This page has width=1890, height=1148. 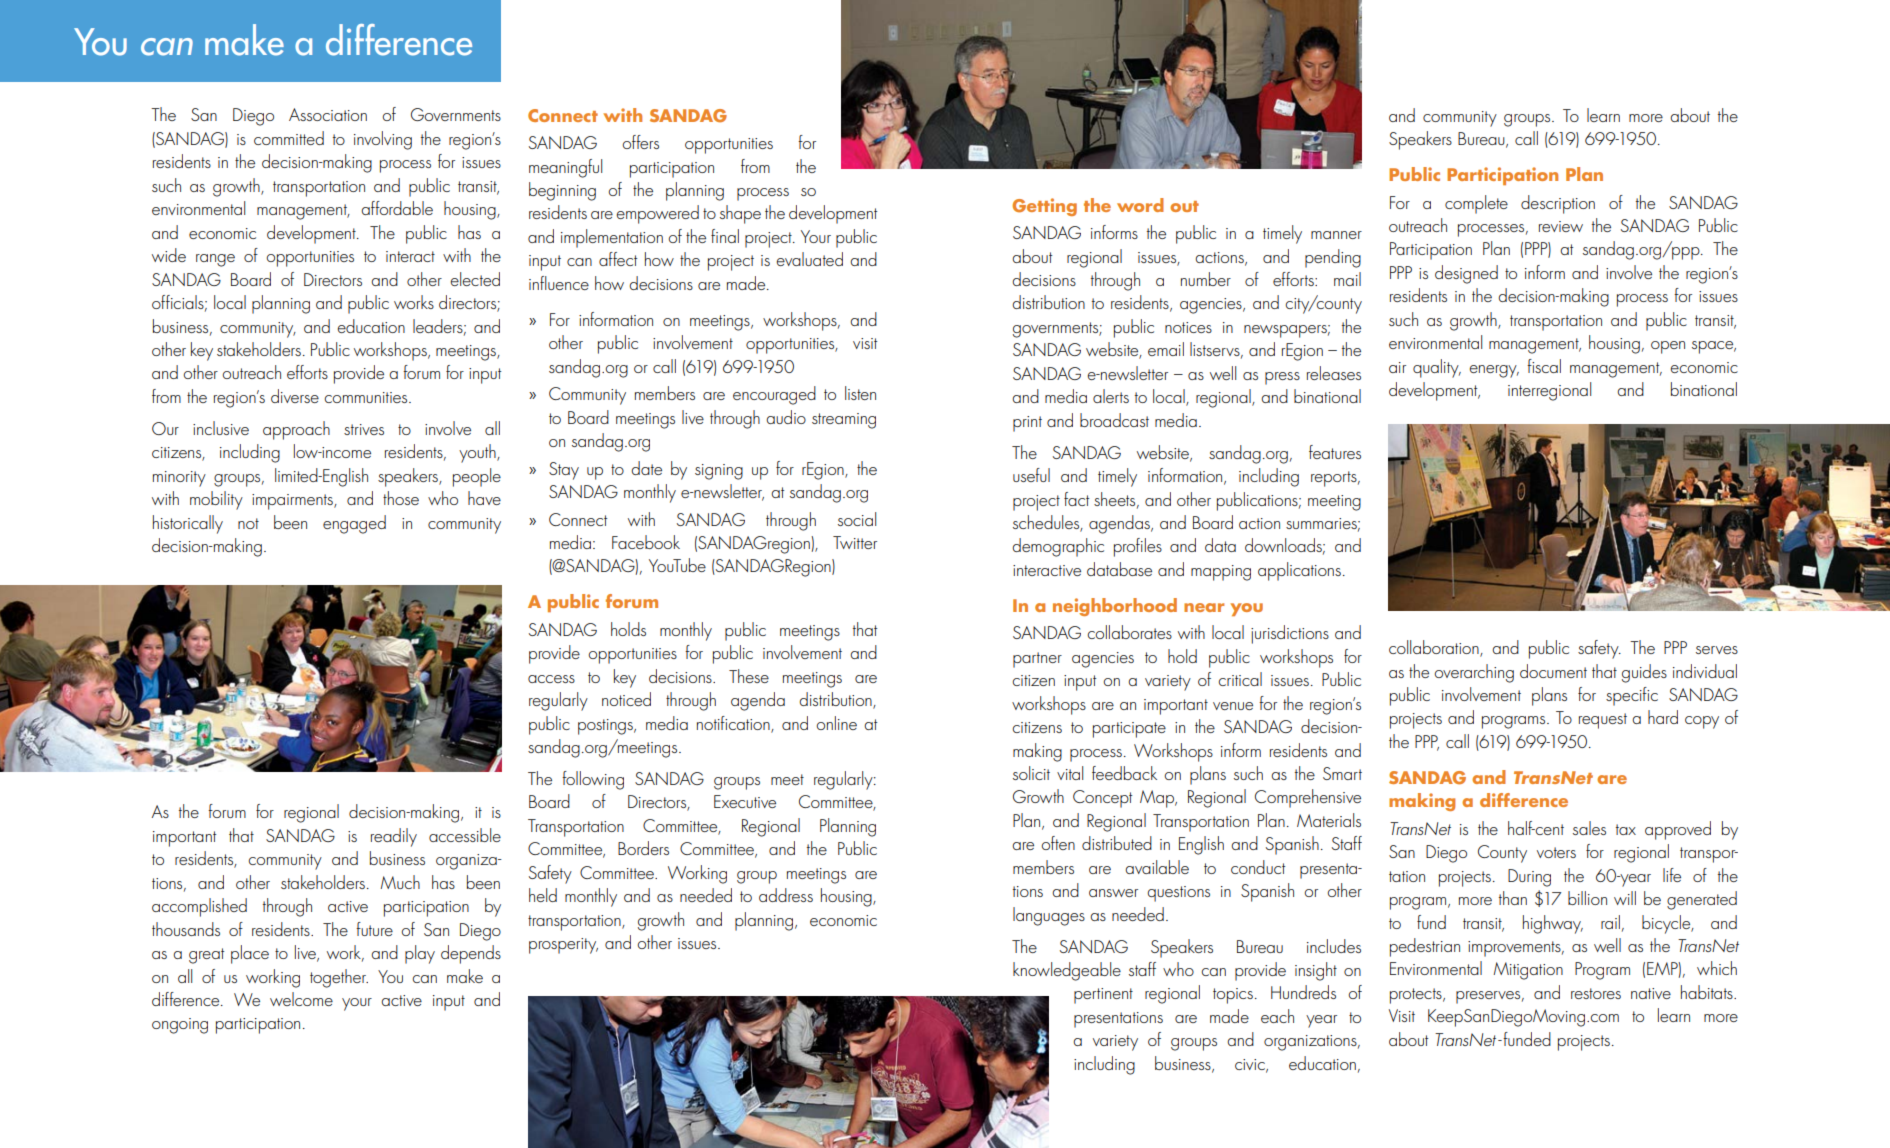 I want to click on online, so click(x=836, y=723).
